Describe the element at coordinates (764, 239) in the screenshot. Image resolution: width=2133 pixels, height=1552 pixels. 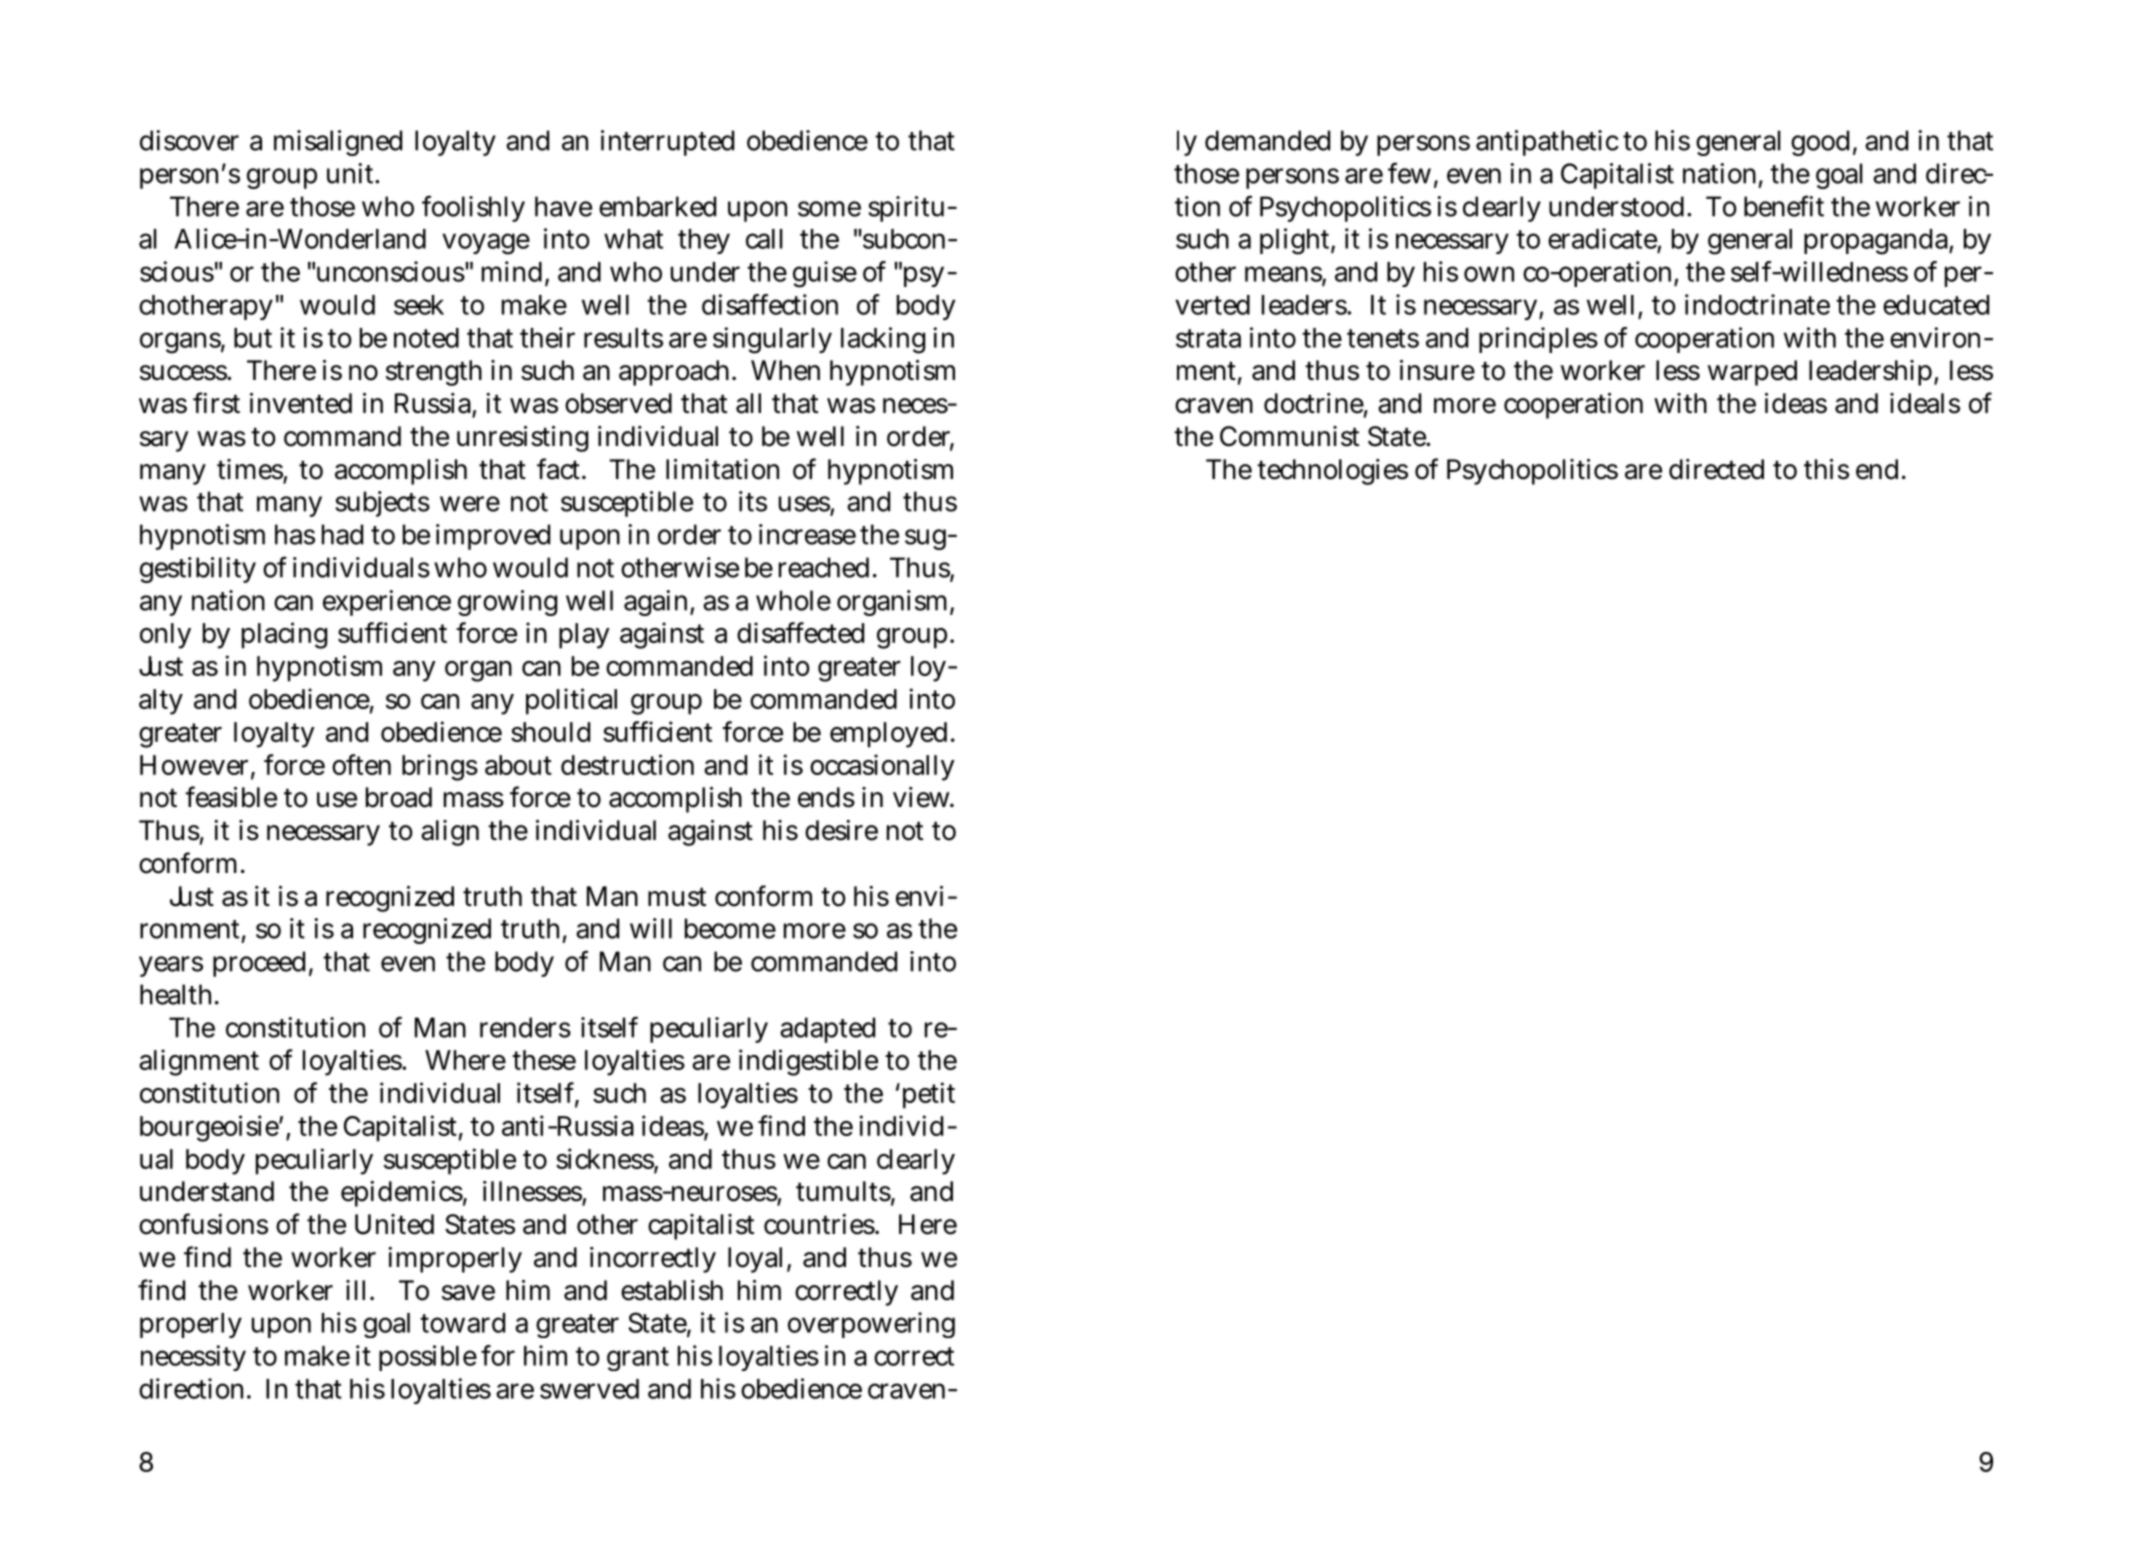
I see `call` at that location.
